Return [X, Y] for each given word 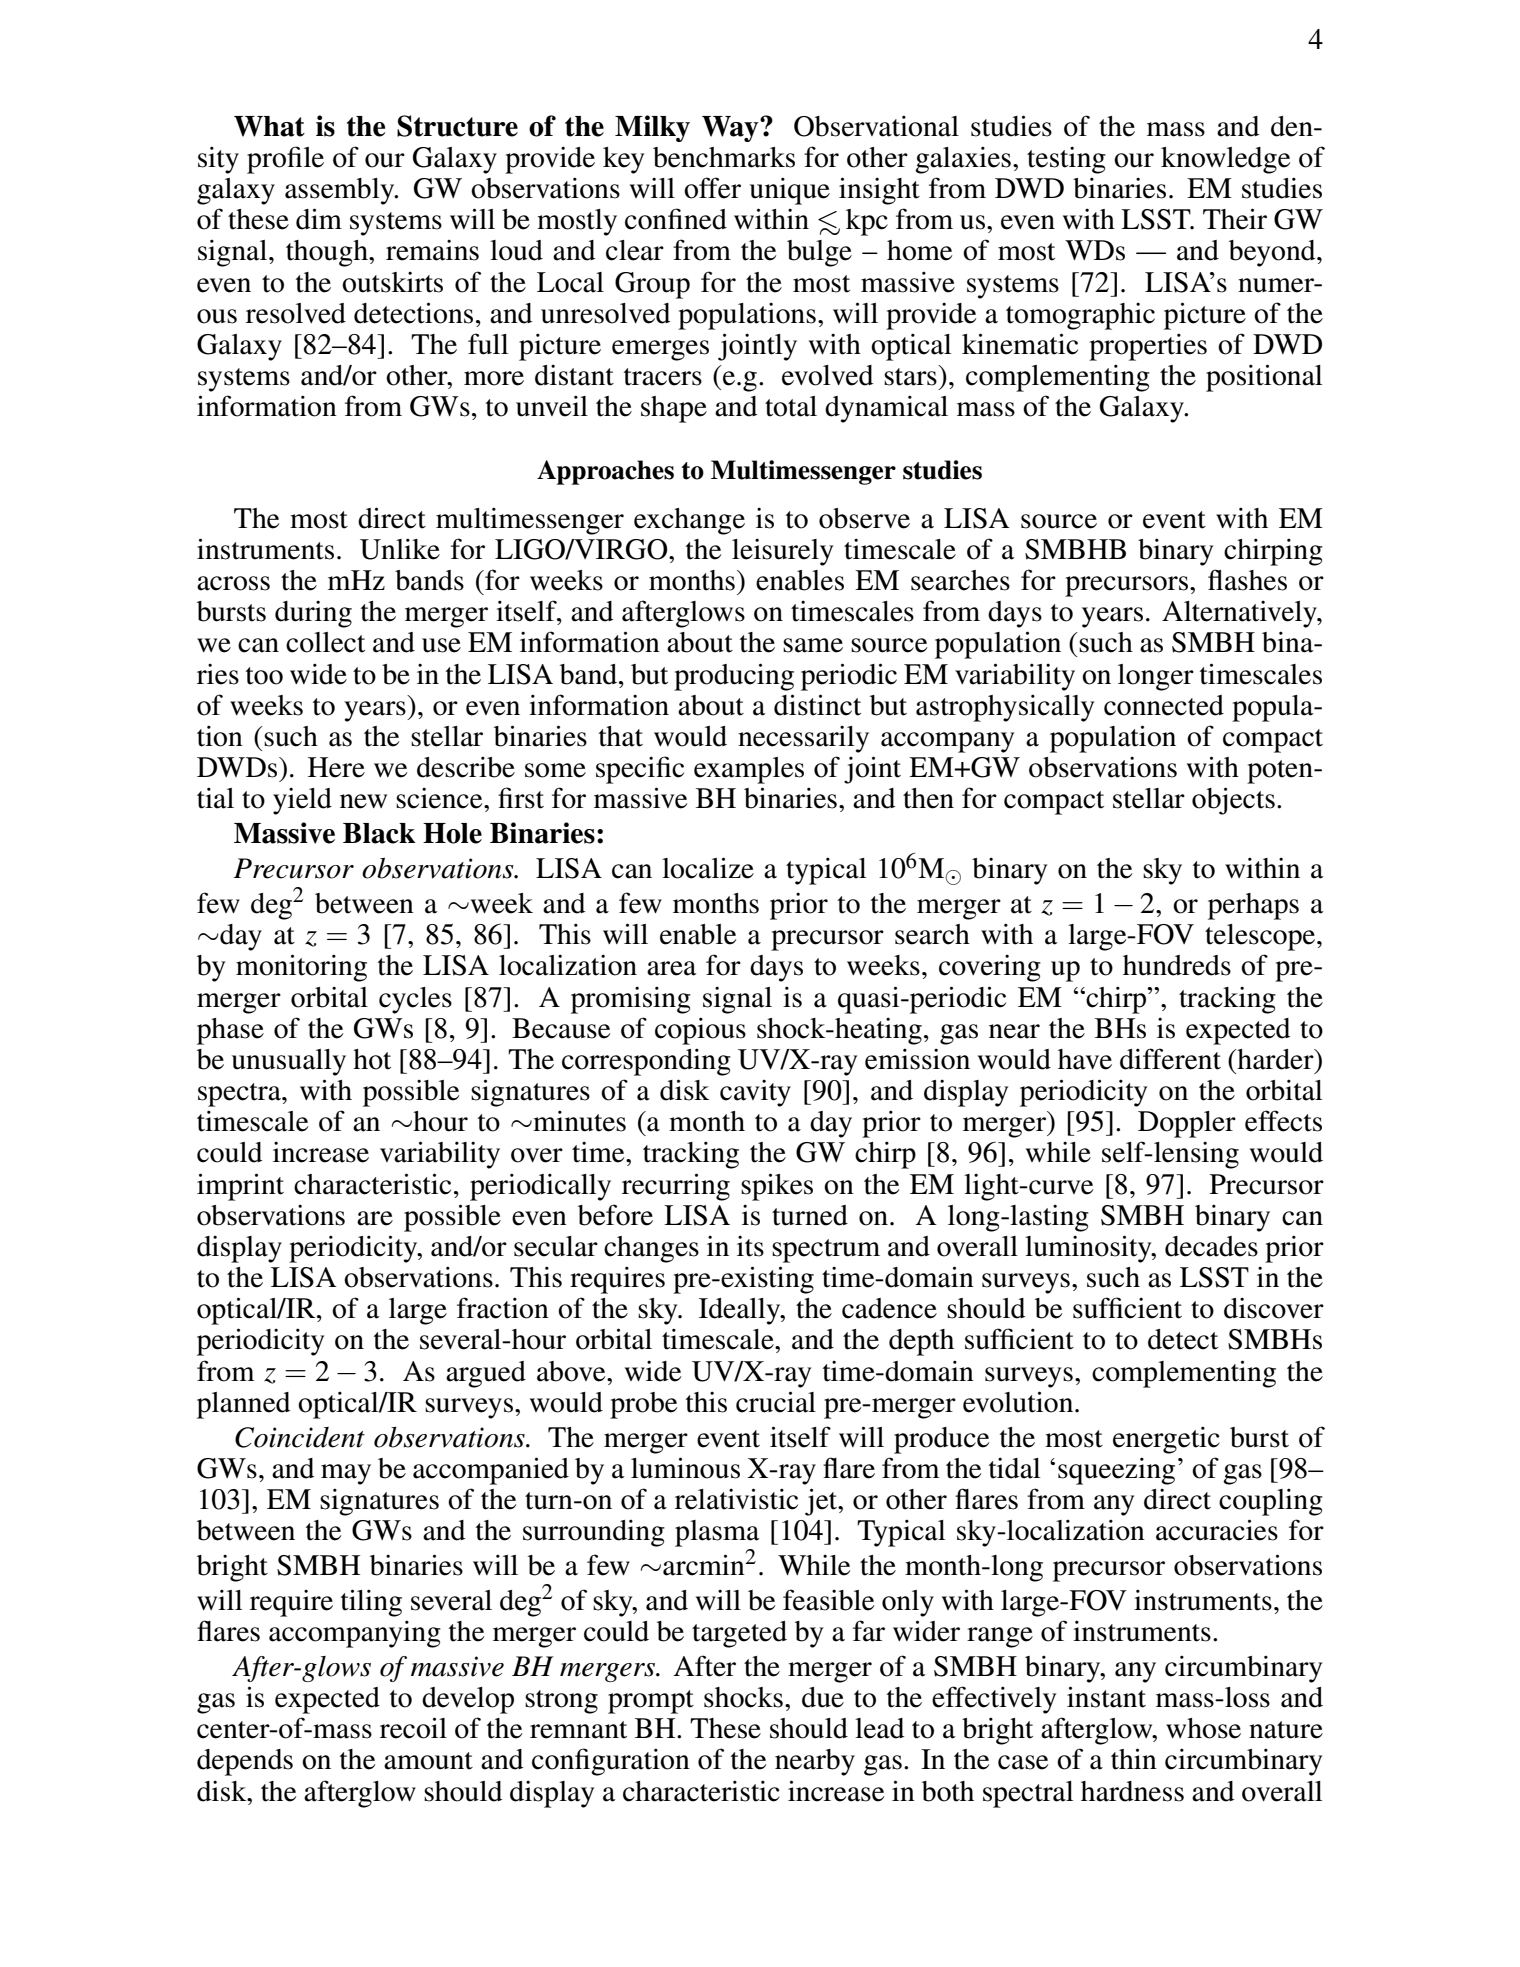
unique [790, 191]
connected [1164, 705]
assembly [341, 191]
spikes [777, 1187]
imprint [240, 1187]
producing [734, 677]
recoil [413, 1728]
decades [1211, 1246]
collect [325, 642]
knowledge [1225, 160]
